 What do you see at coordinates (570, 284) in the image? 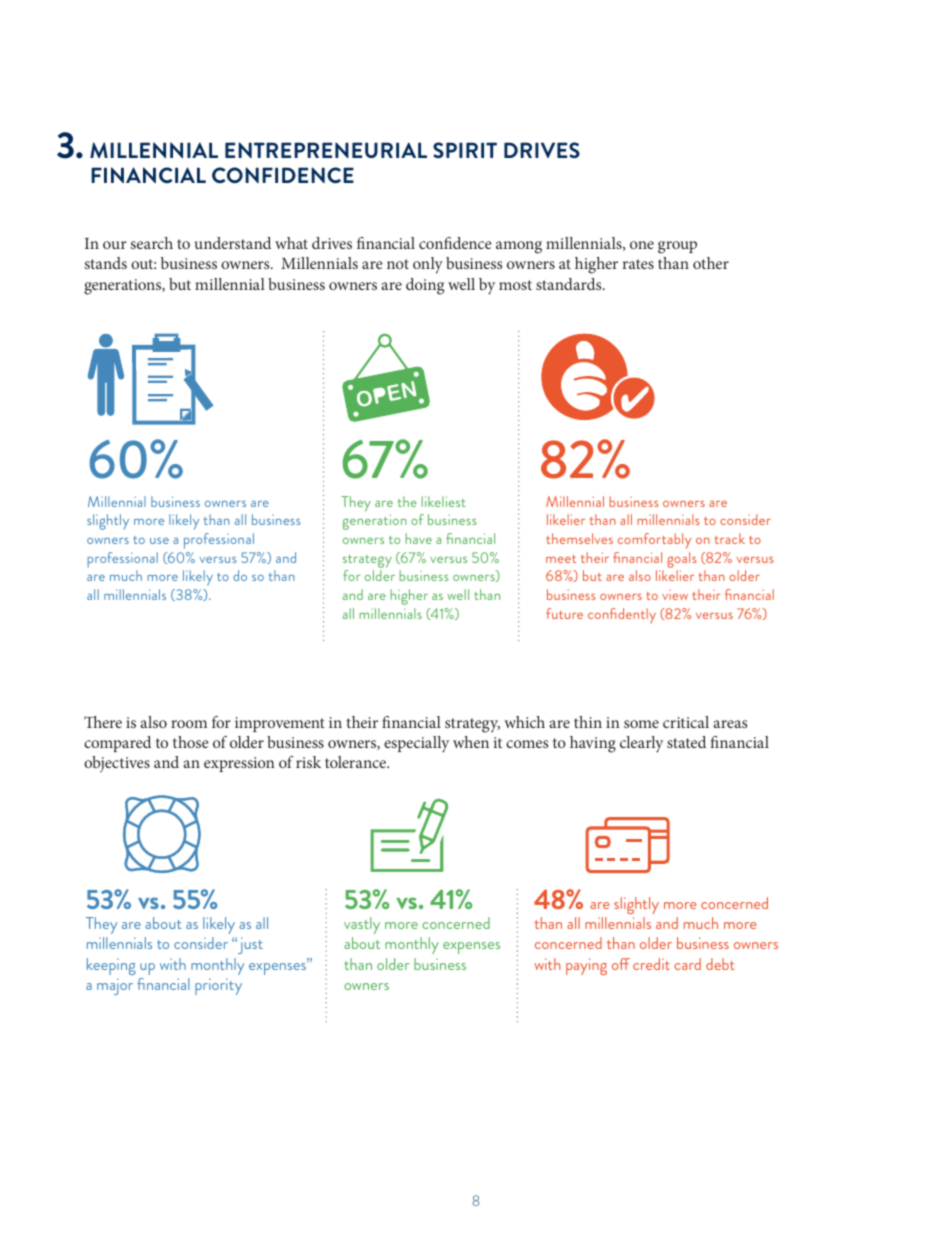
I see `standards` at bounding box center [570, 284].
